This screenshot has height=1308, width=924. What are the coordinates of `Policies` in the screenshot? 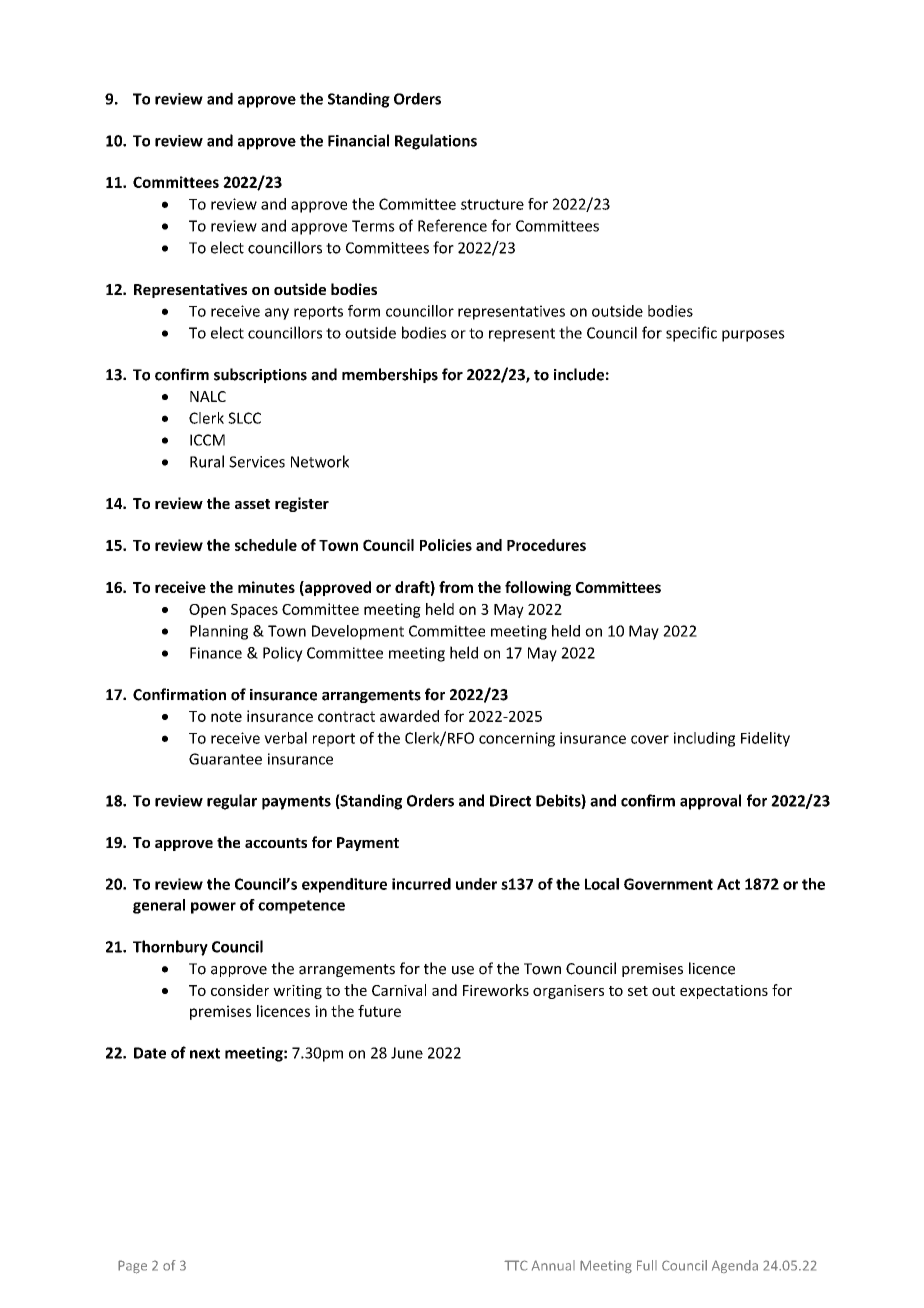 It's located at (446, 545).
